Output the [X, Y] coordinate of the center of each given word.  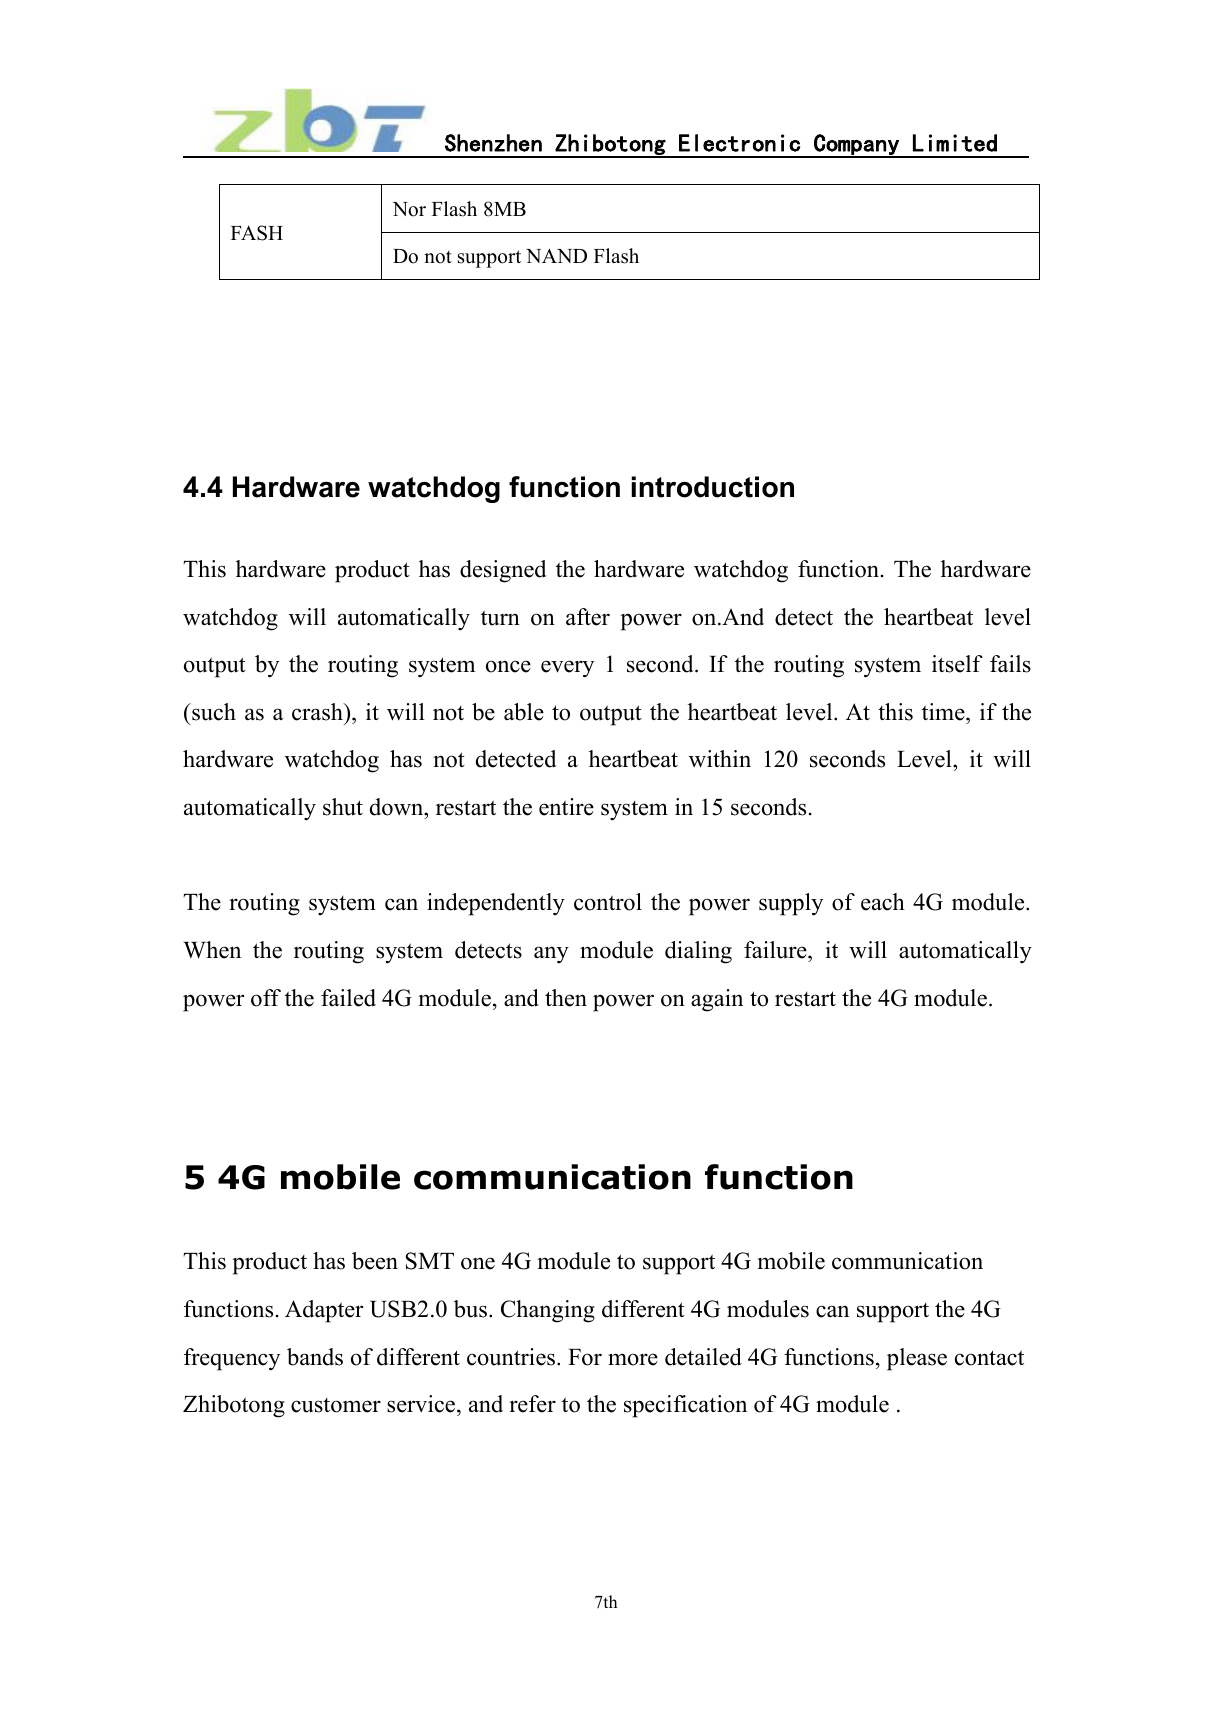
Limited [955, 143]
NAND [556, 255]
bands [315, 1357]
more [633, 1359]
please [917, 1359]
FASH [257, 233]
